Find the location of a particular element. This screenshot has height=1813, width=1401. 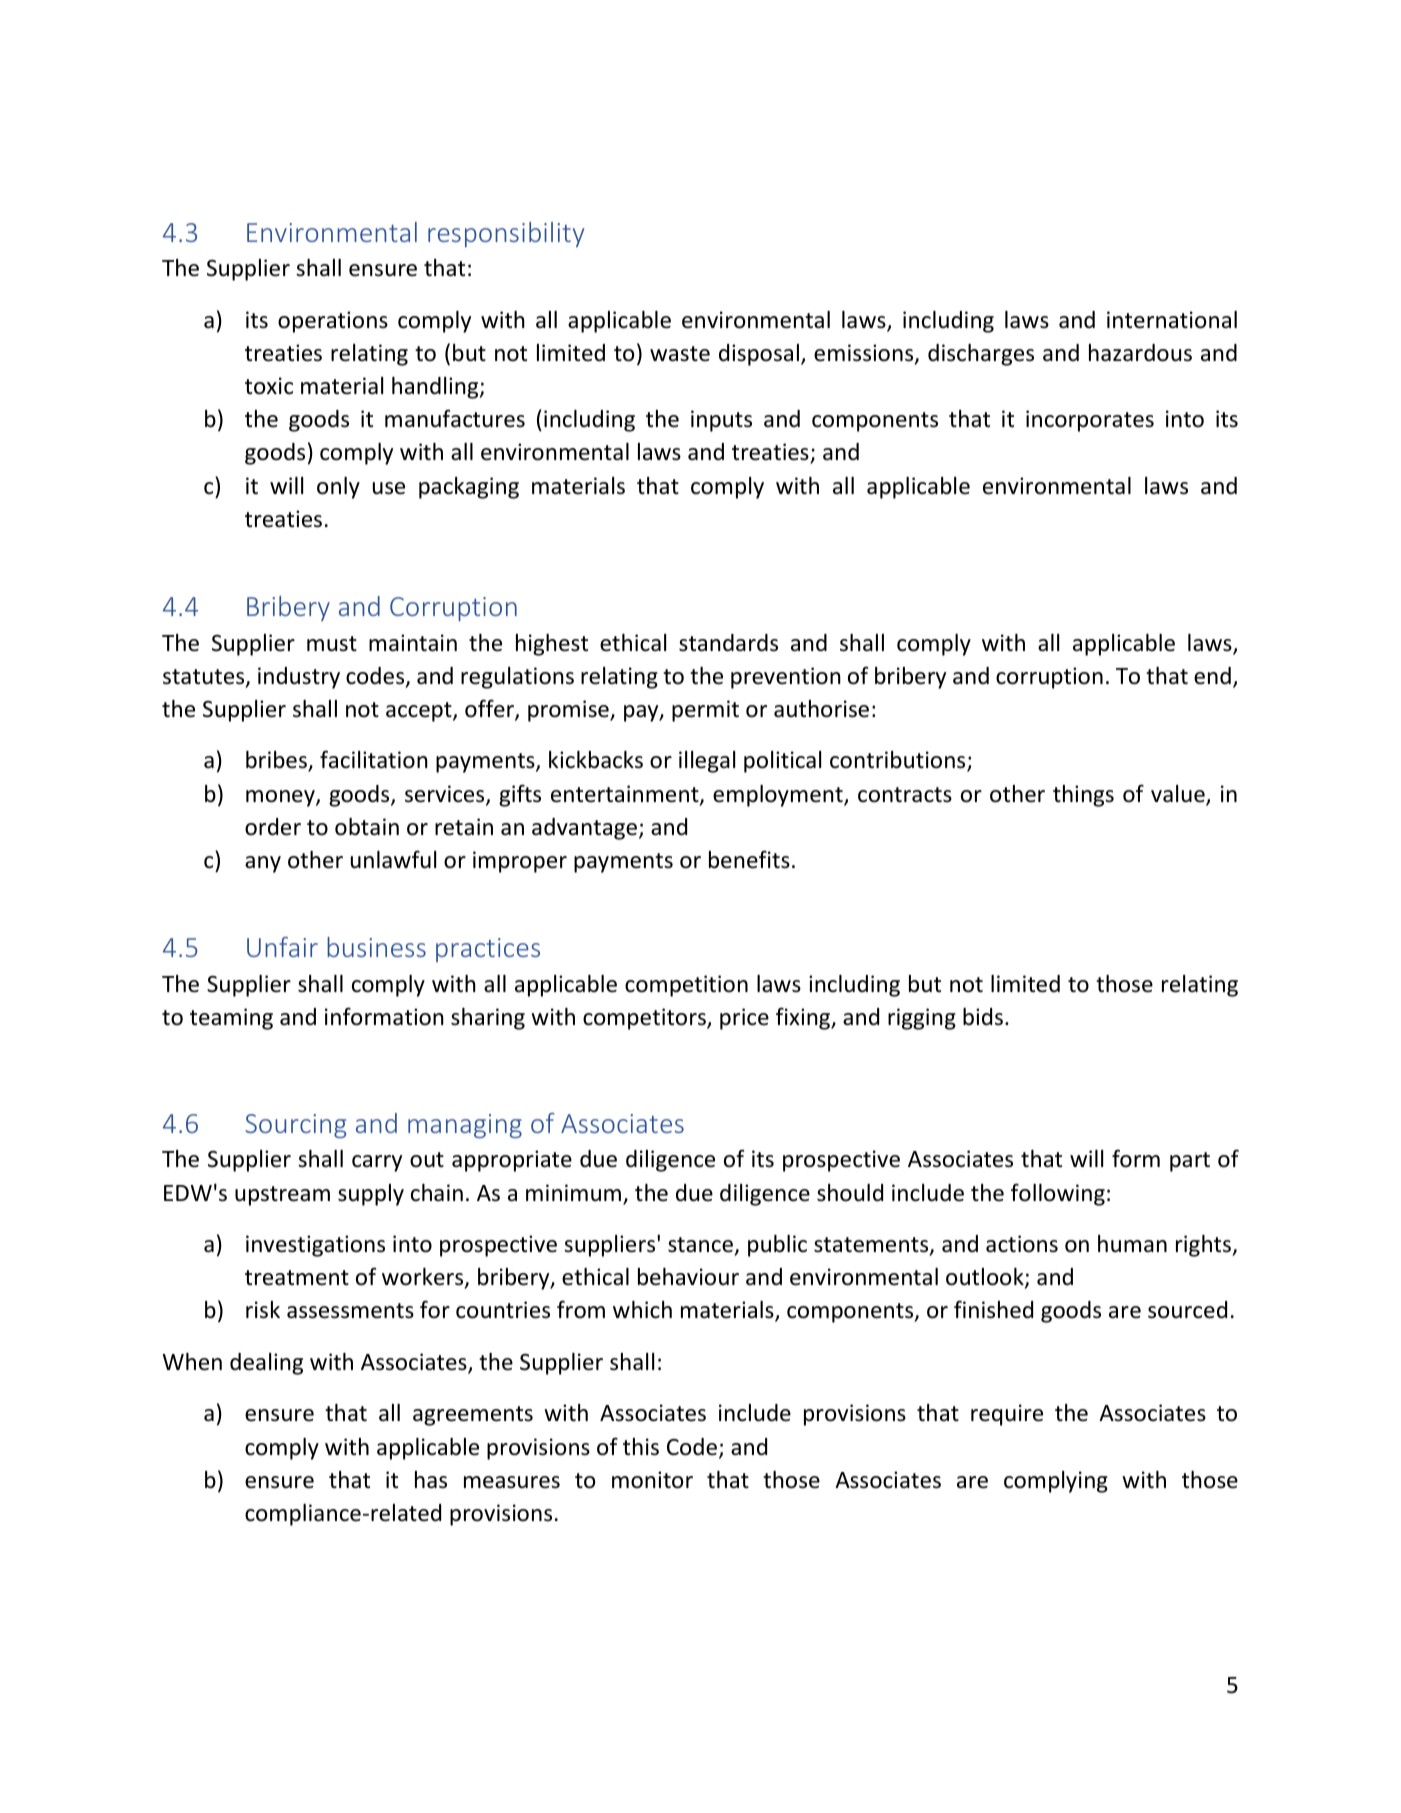

benefits is located at coordinates (749, 859).
